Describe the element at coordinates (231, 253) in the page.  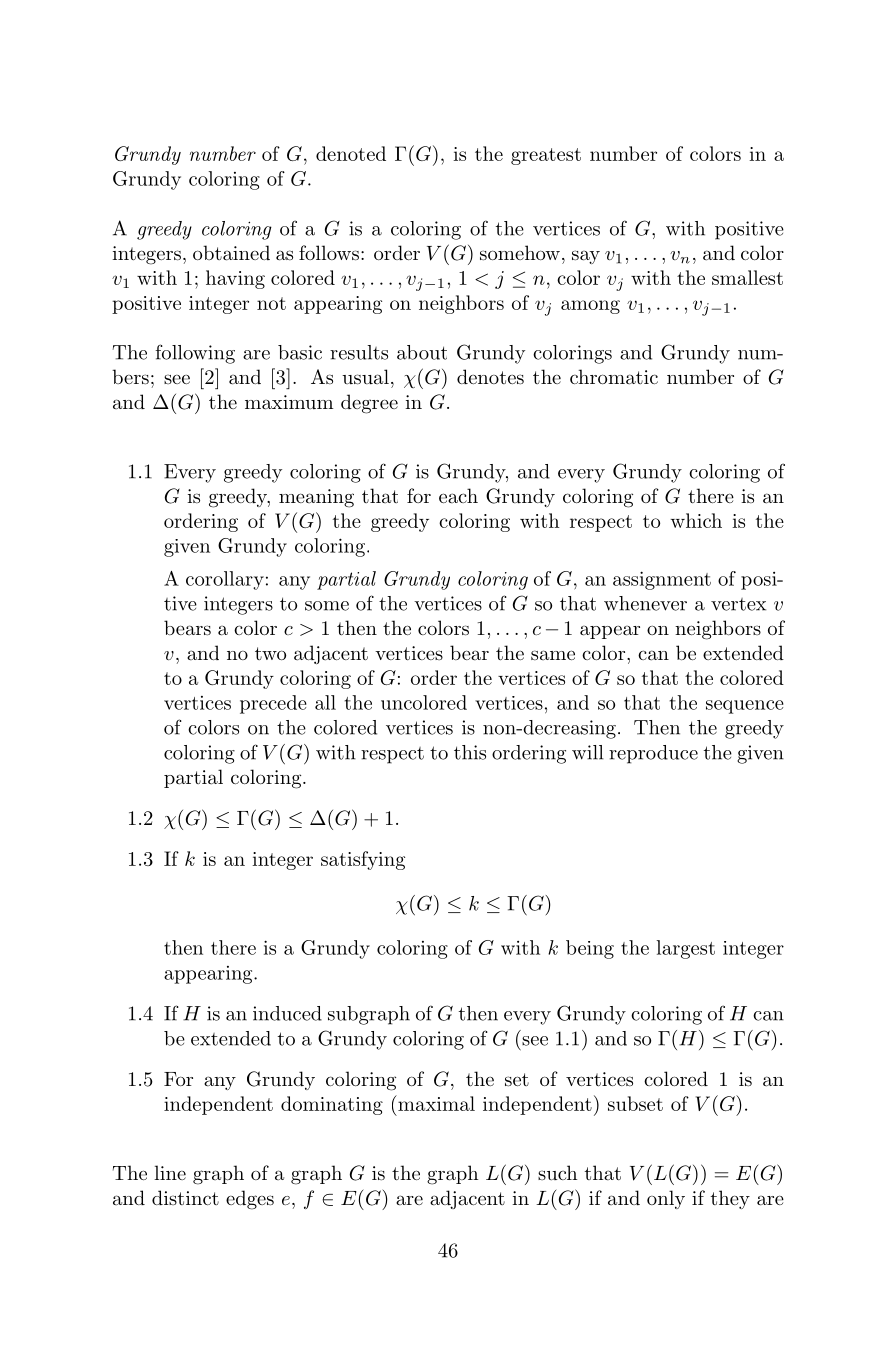
I see `obtained` at that location.
